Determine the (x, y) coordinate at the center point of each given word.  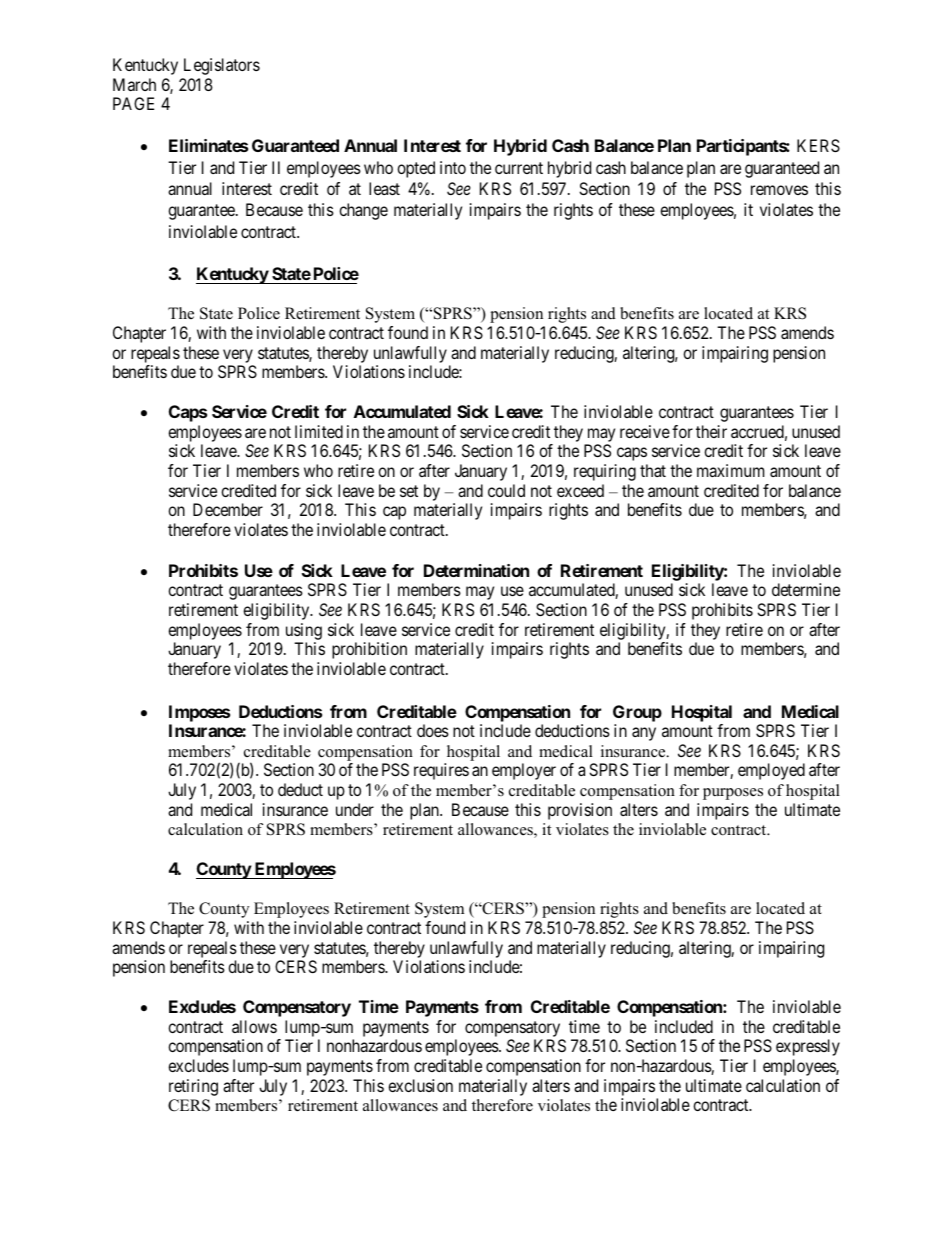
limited (319, 431)
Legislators (222, 66)
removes (779, 190)
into (453, 167)
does (433, 730)
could (506, 490)
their (711, 431)
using (304, 631)
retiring (193, 1087)
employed (771, 771)
